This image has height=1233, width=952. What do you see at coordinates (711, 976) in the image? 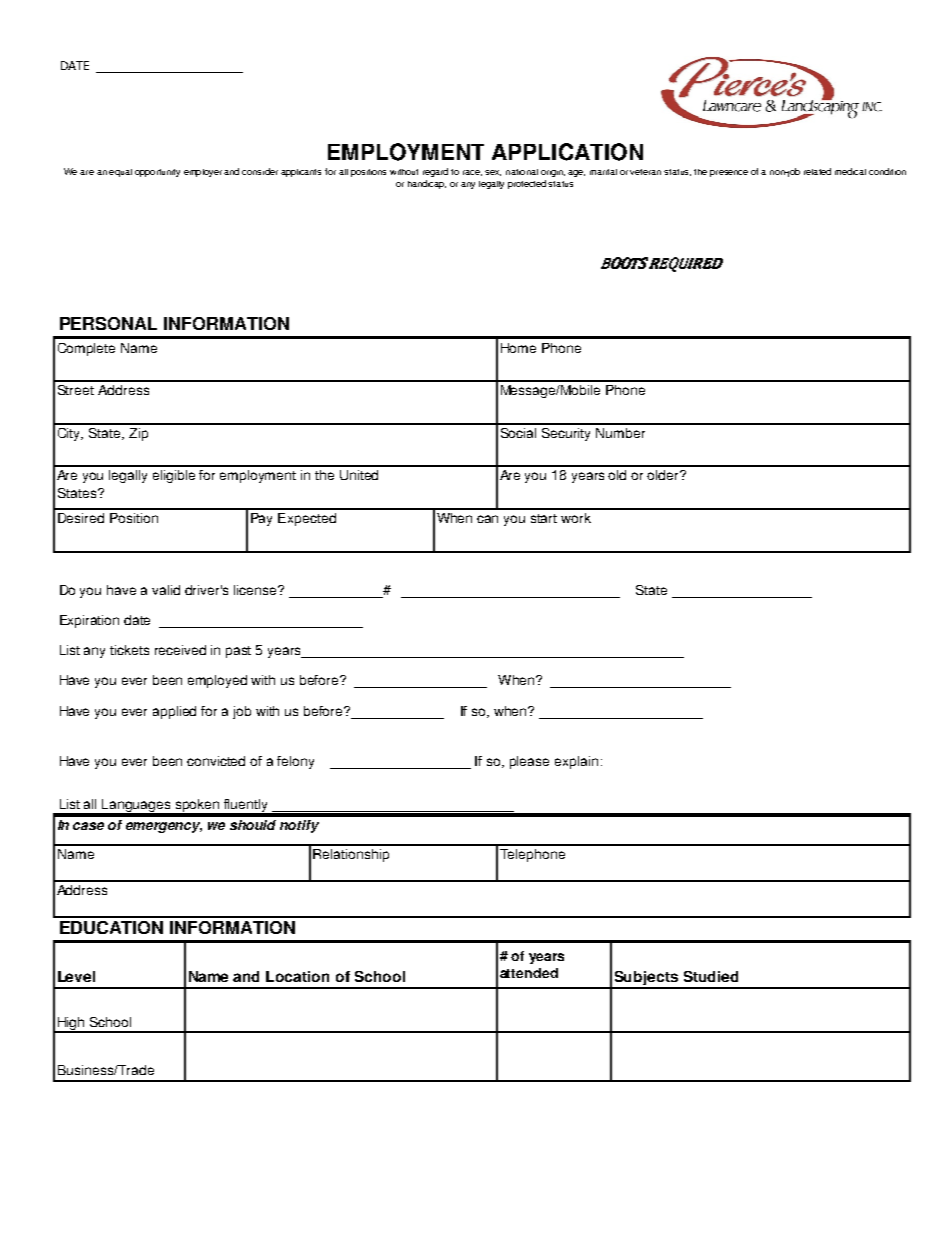
I see `Studied` at bounding box center [711, 976].
